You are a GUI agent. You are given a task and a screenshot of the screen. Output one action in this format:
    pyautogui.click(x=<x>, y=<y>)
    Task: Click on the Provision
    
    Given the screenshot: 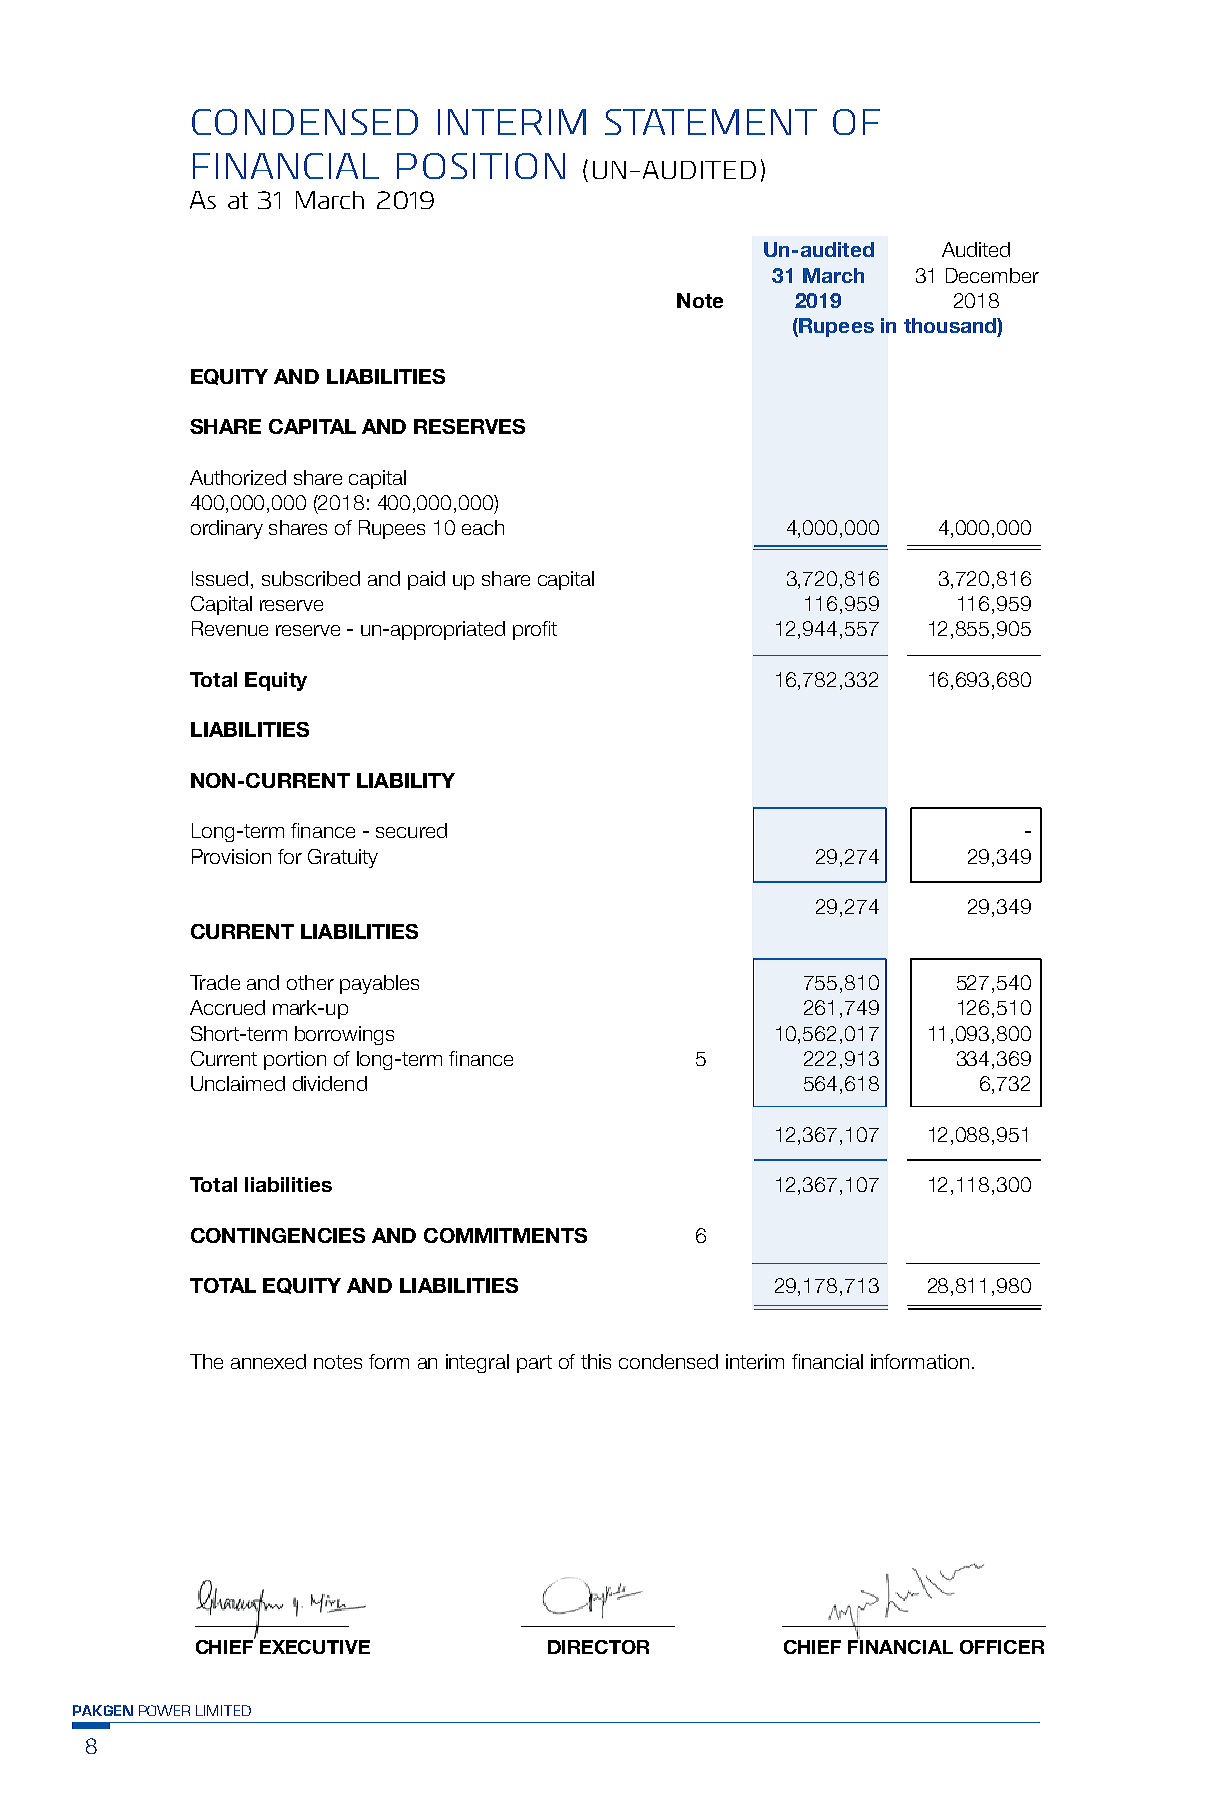 What is the action you would take?
    pyautogui.click(x=231, y=856)
